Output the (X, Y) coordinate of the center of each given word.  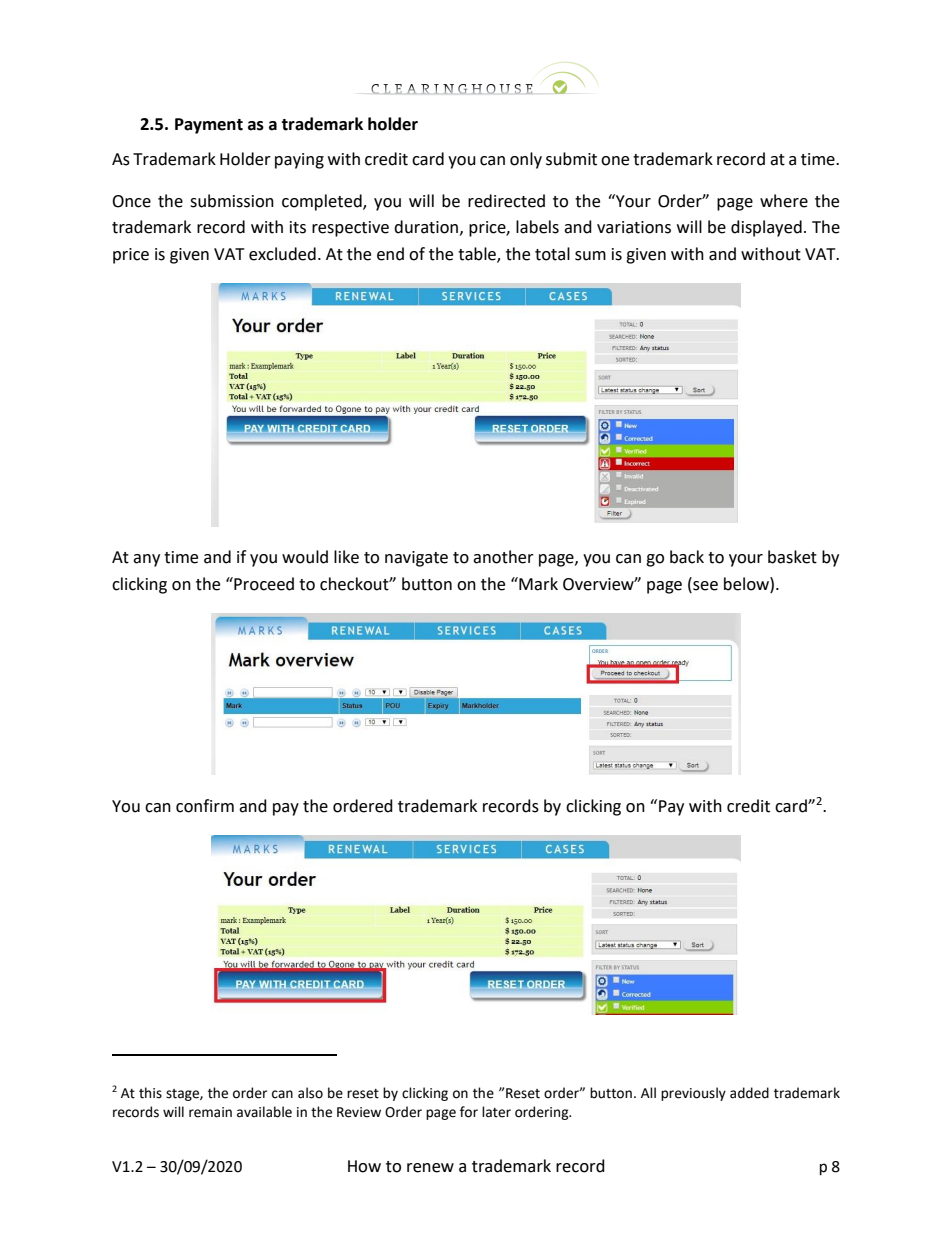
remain (210, 1112)
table (478, 254)
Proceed (263, 584)
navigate (416, 559)
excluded (282, 254)
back (687, 557)
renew (430, 1168)
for (469, 1112)
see (704, 584)
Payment (209, 126)
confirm (205, 806)
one (615, 161)
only (526, 160)
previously (693, 1094)
